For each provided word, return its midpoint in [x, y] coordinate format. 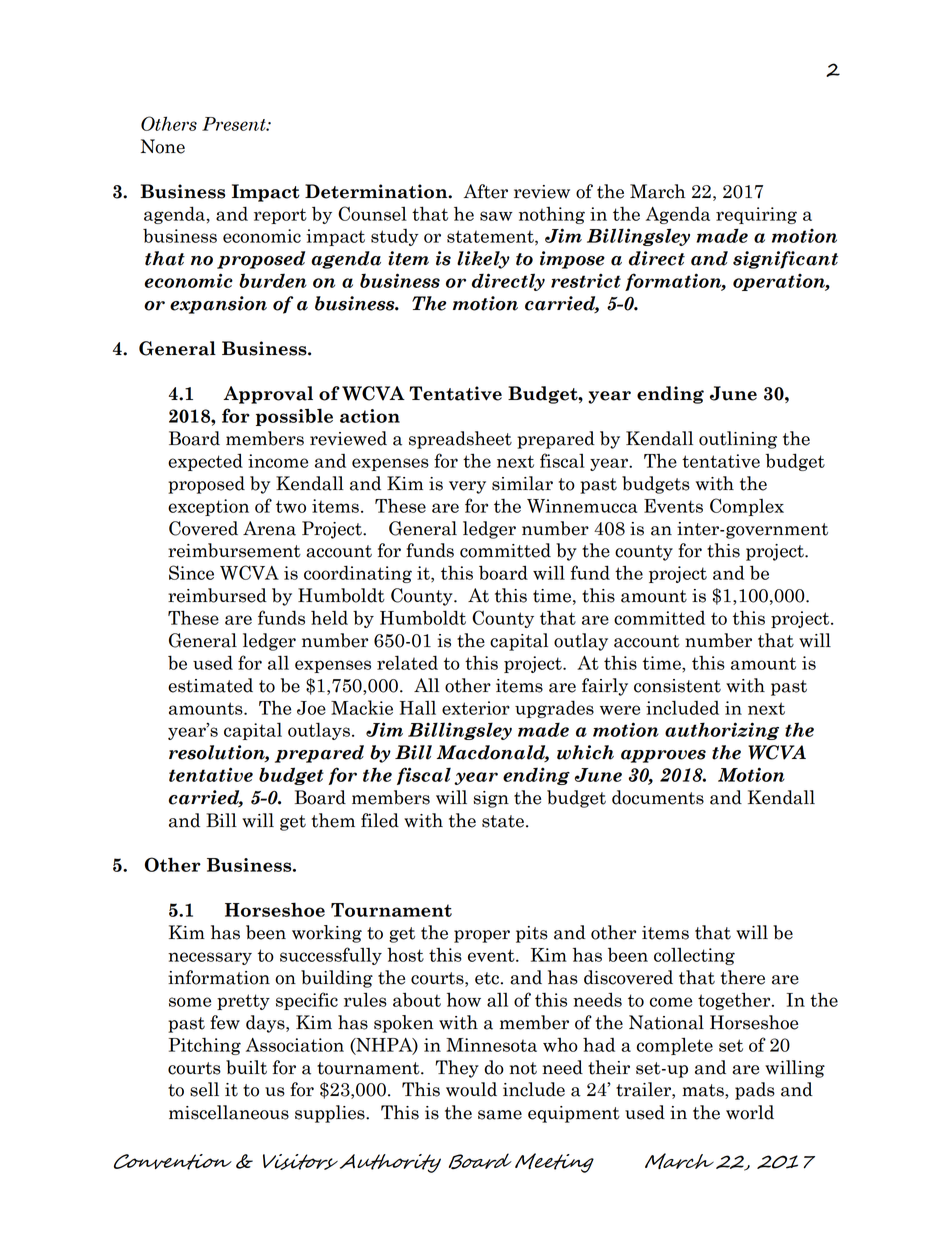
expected [205, 462]
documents [658, 797]
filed [380, 820]
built [246, 1067]
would [471, 1089]
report [280, 216]
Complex [747, 507]
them [333, 820]
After [486, 191]
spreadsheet [460, 440]
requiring [756, 215]
